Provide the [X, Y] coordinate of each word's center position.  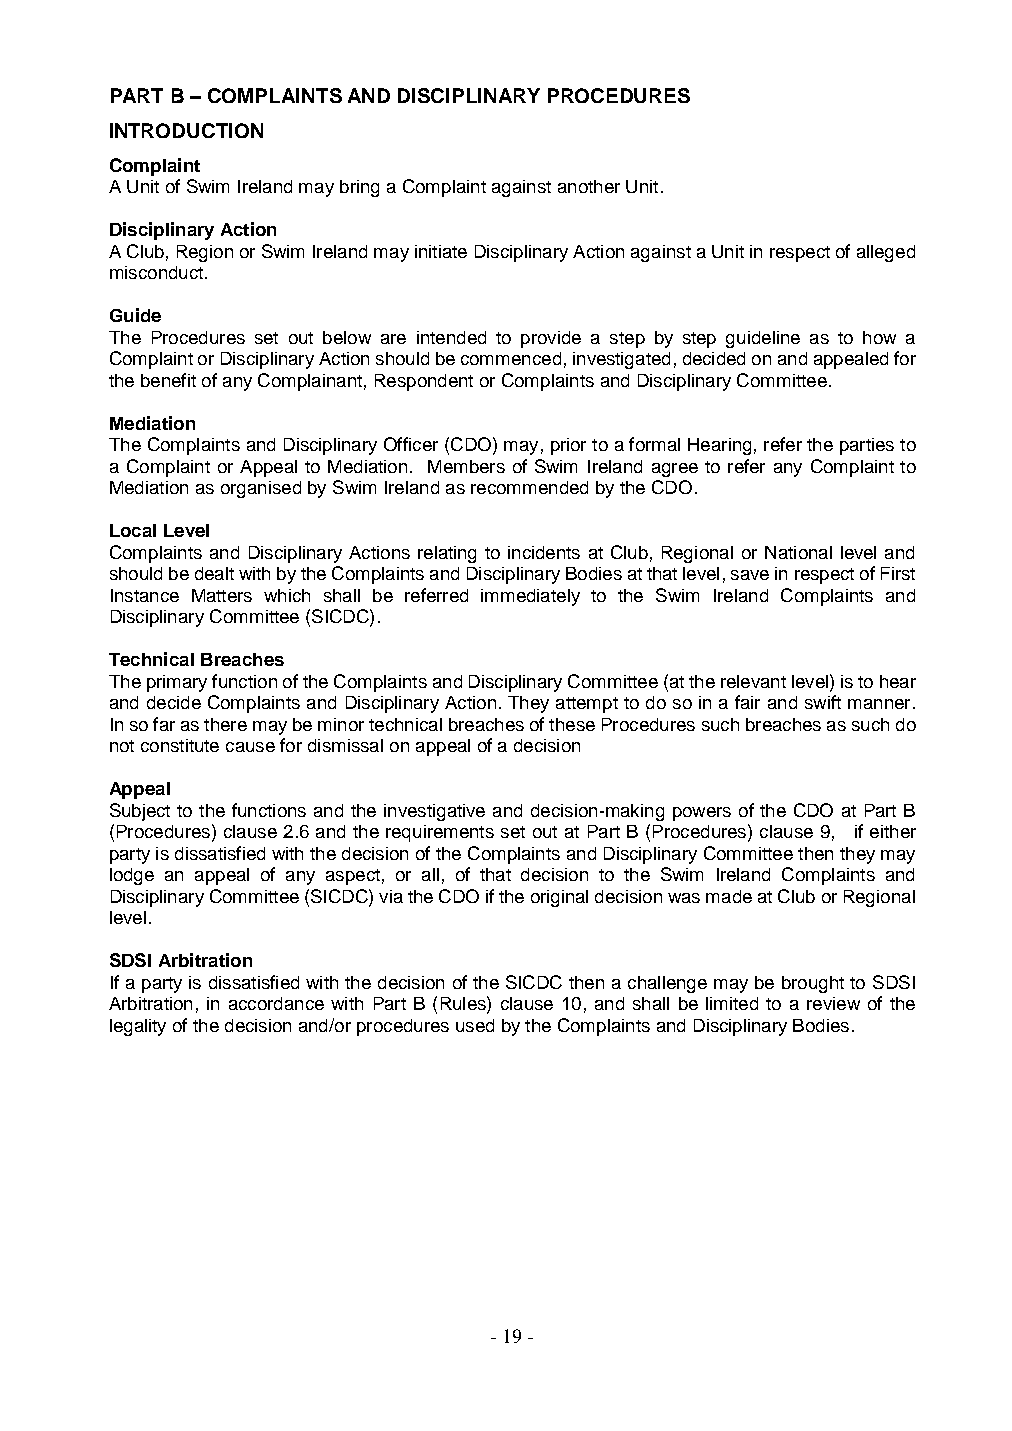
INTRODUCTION [186, 130]
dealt [214, 573]
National [798, 552]
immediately [530, 597]
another [589, 186]
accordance [276, 1003]
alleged [886, 253]
